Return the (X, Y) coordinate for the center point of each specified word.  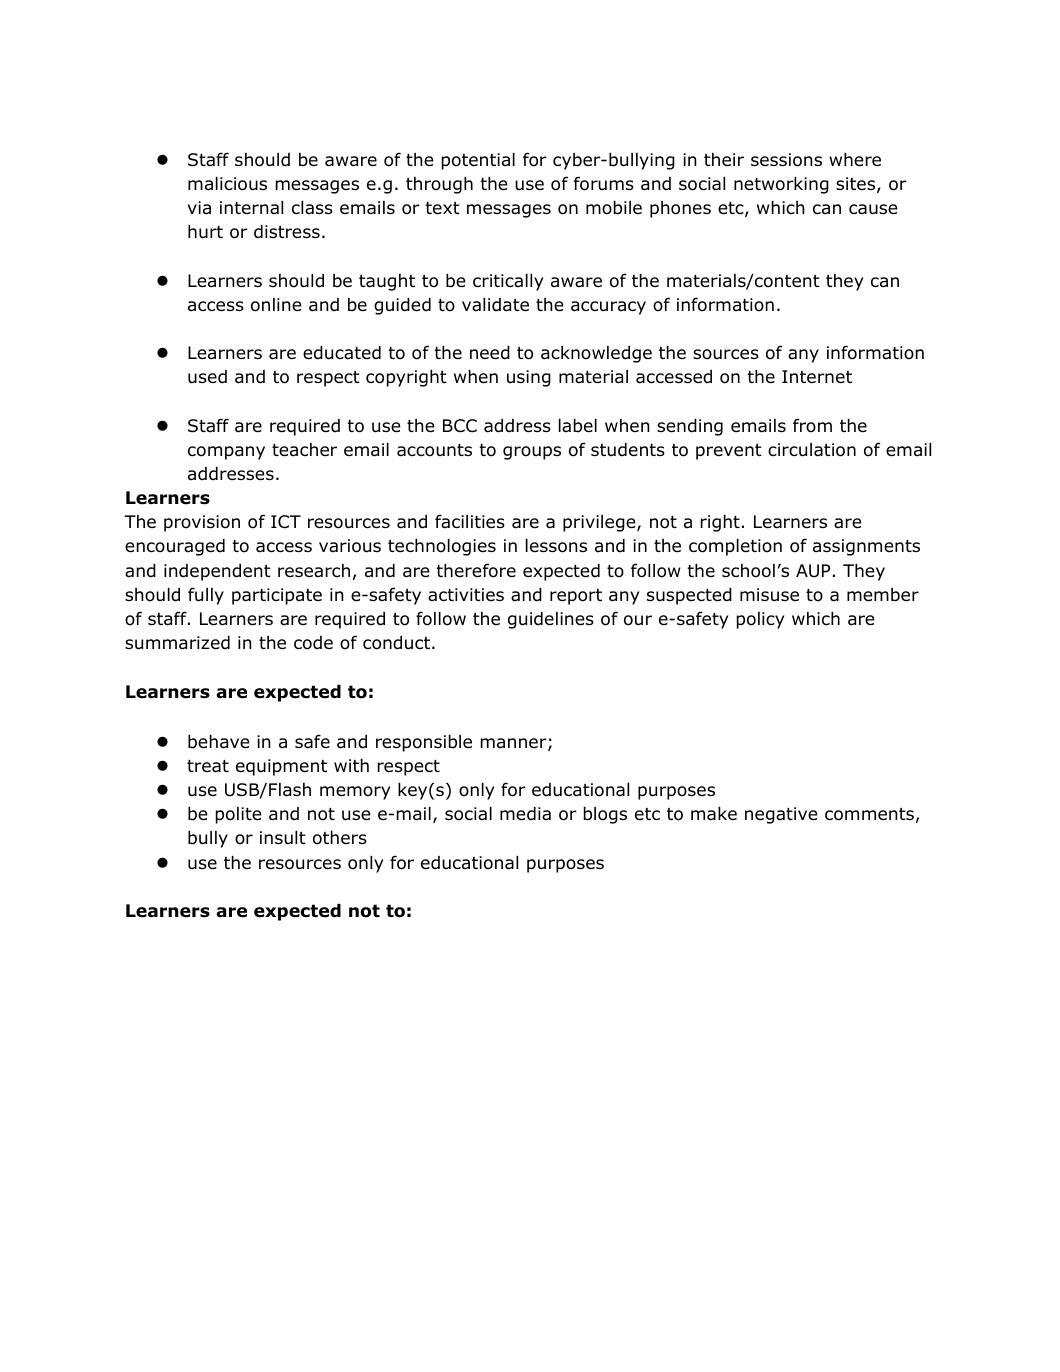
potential (478, 161)
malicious (227, 184)
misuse (769, 595)
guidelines (551, 620)
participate (277, 596)
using (529, 378)
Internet (817, 377)
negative (781, 815)
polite (239, 815)
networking (781, 185)
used (207, 377)
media (525, 814)
